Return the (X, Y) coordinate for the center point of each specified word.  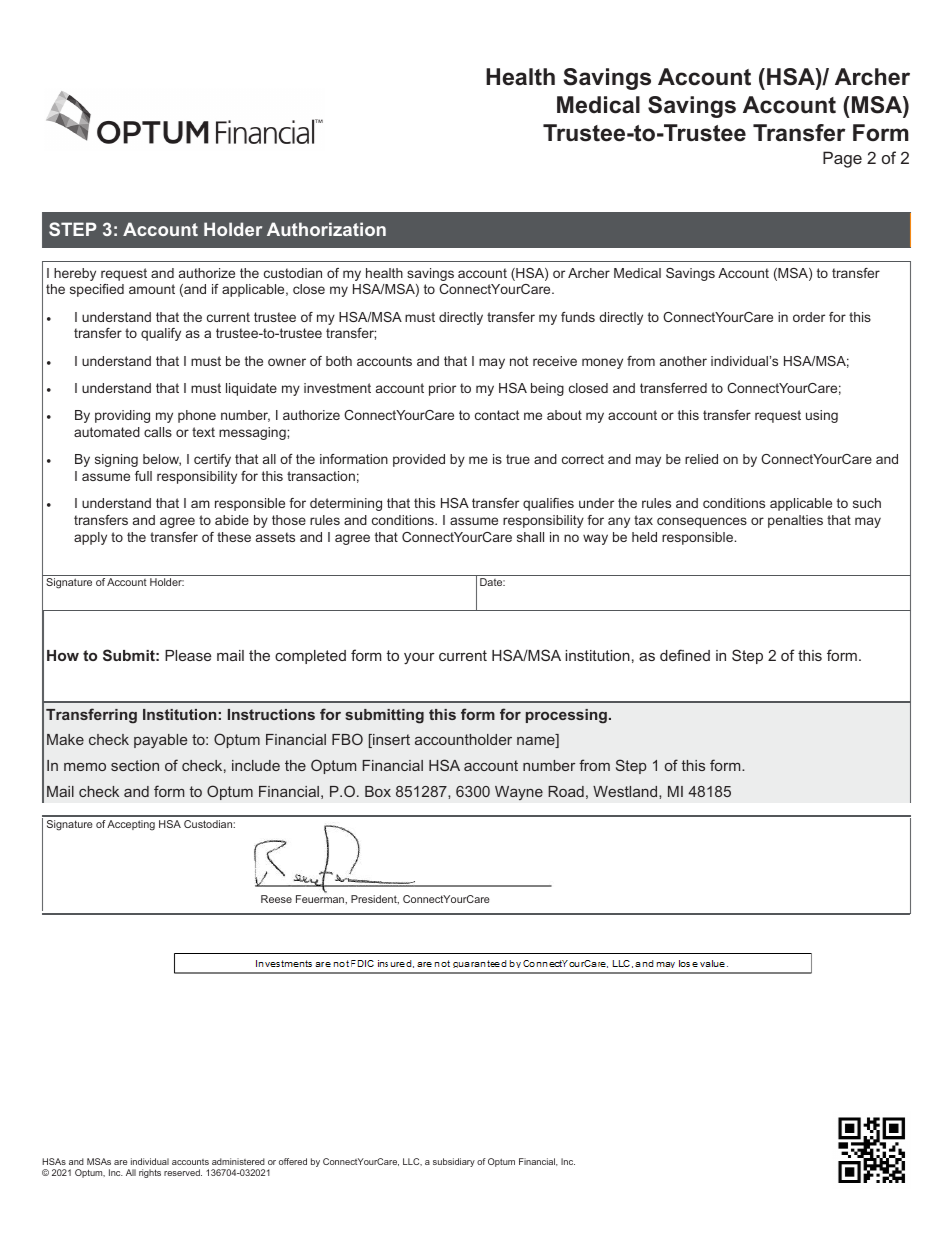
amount (152, 289)
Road (566, 791)
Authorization (326, 229)
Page (842, 159)
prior (442, 389)
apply (90, 538)
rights (150, 1173)
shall (530, 537)
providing (122, 416)
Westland (626, 791)
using (822, 416)
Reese (276, 899)
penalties (795, 521)
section (135, 765)
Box (378, 791)
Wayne (519, 793)
